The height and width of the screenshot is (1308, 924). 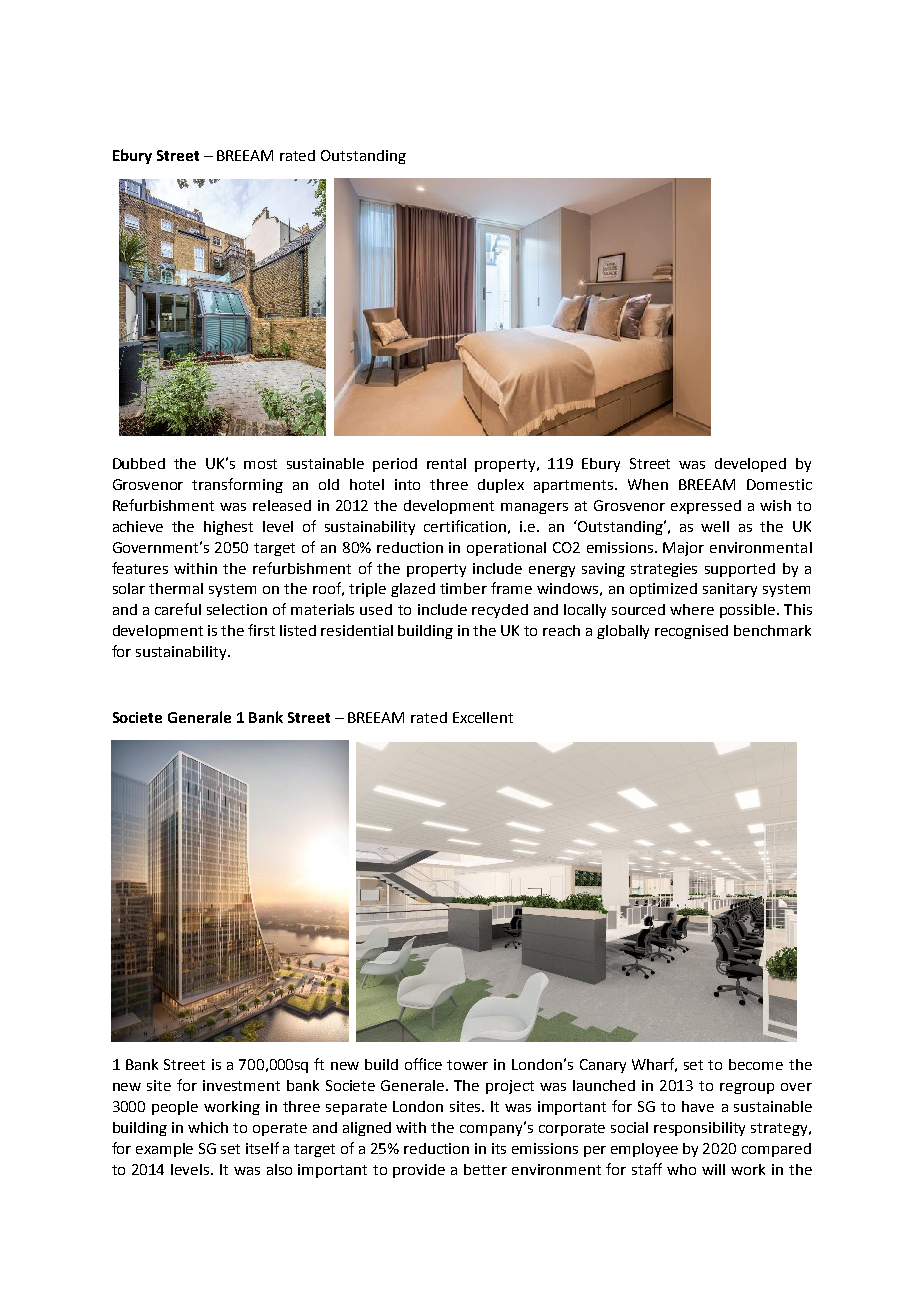 What do you see at coordinates (237, 485) in the screenshot?
I see `transforming` at bounding box center [237, 485].
